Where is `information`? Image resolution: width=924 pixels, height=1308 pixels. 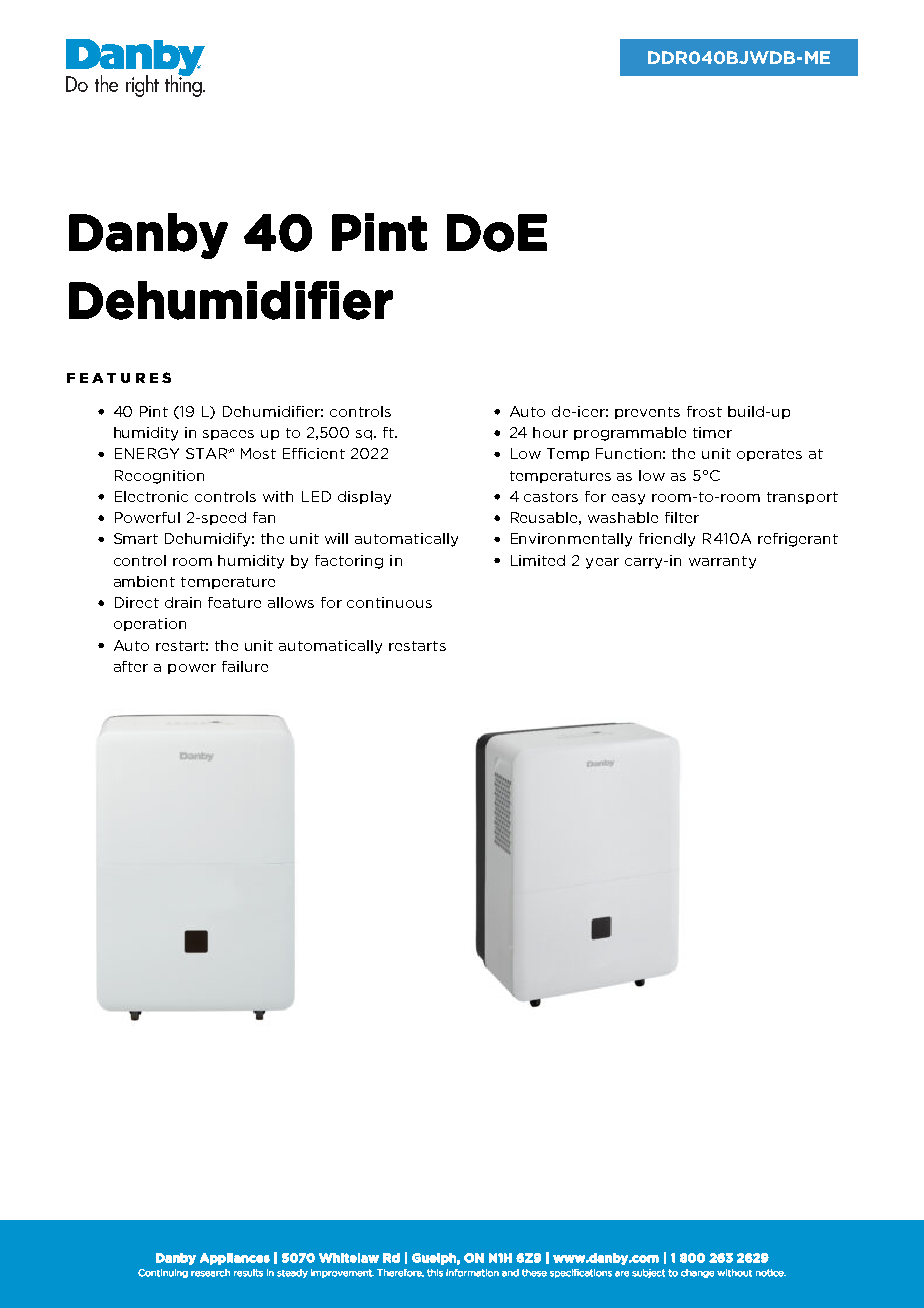
information is located at coordinates (472, 1273).
